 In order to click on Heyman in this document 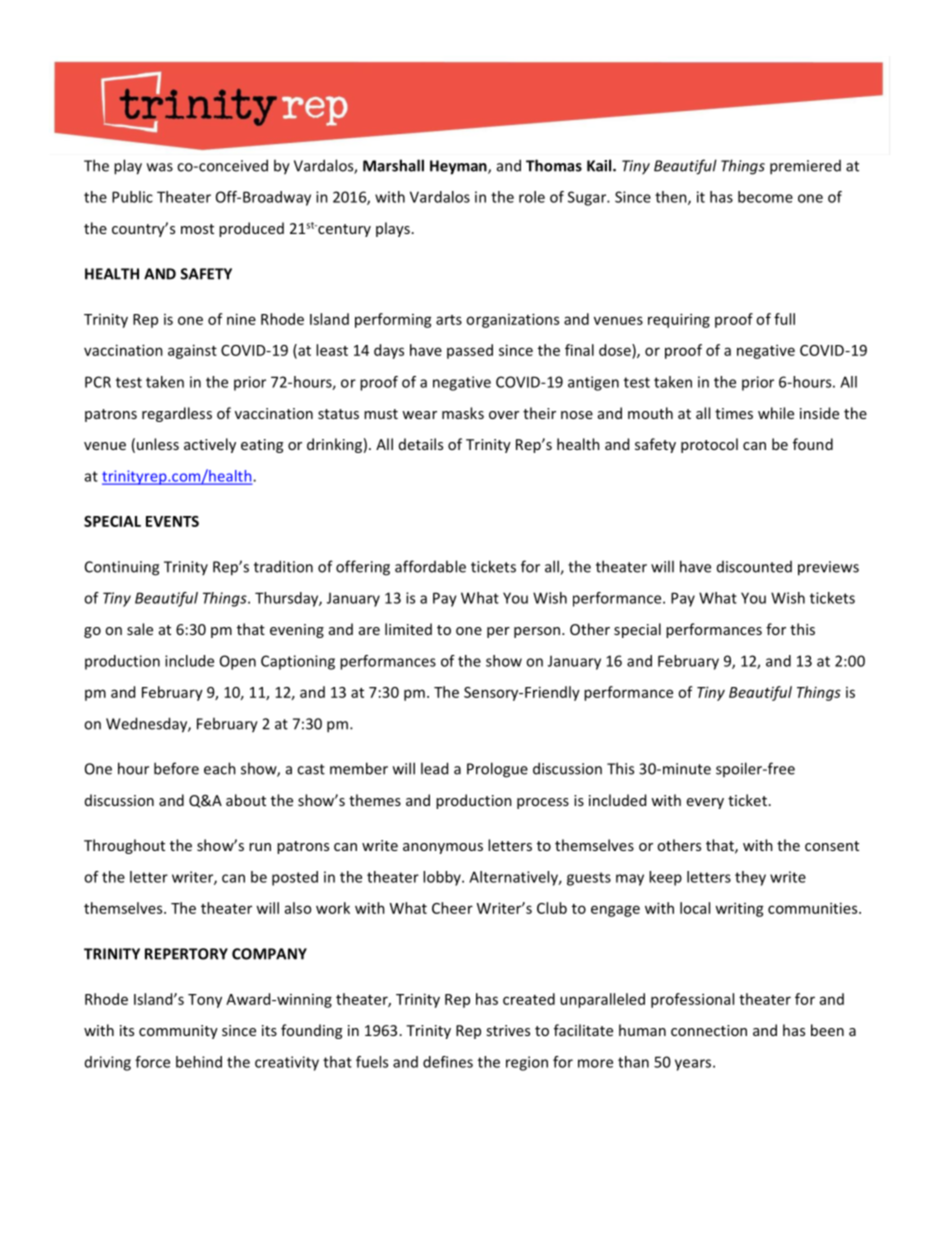, I will do `click(459, 167)`.
